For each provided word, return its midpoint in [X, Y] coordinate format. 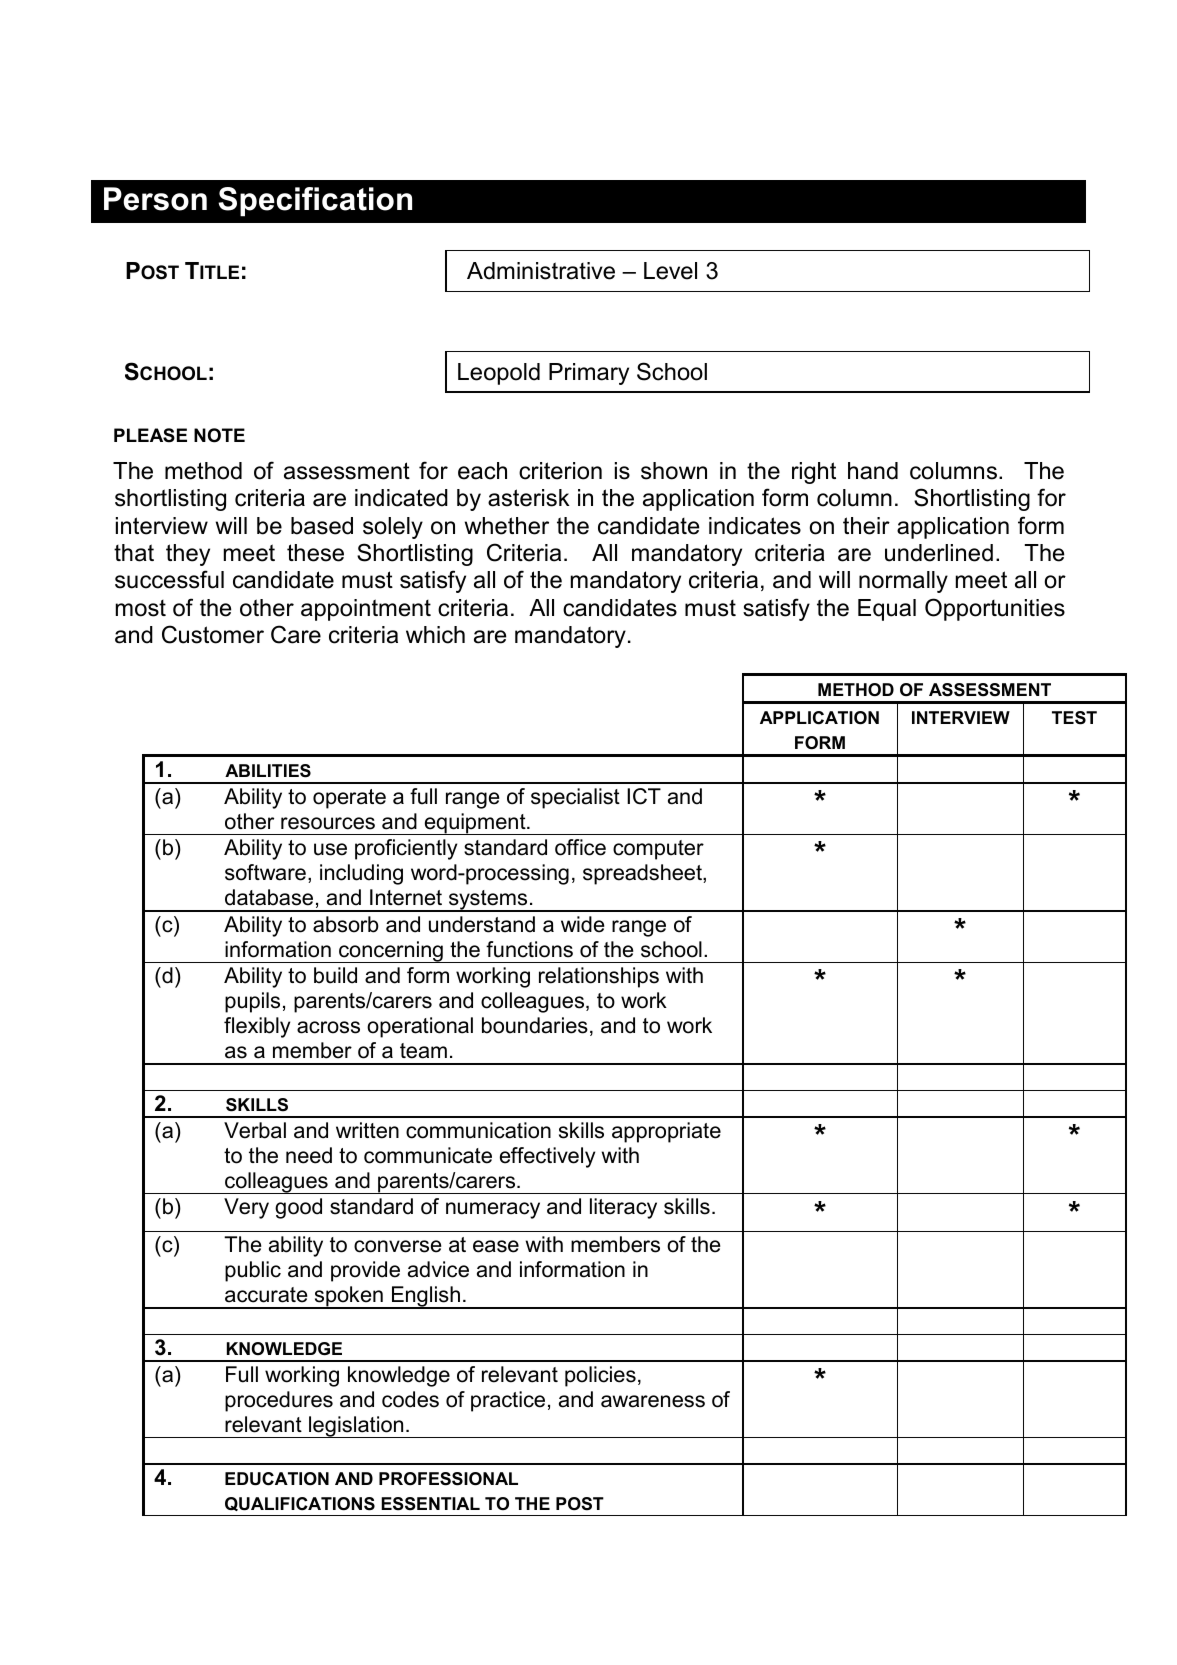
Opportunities [995, 609]
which [435, 635]
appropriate [666, 1132]
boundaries [535, 1025]
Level [670, 271]
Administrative [541, 271]
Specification [315, 202]
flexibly [257, 1027]
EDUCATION [277, 1479]
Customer [213, 634]
